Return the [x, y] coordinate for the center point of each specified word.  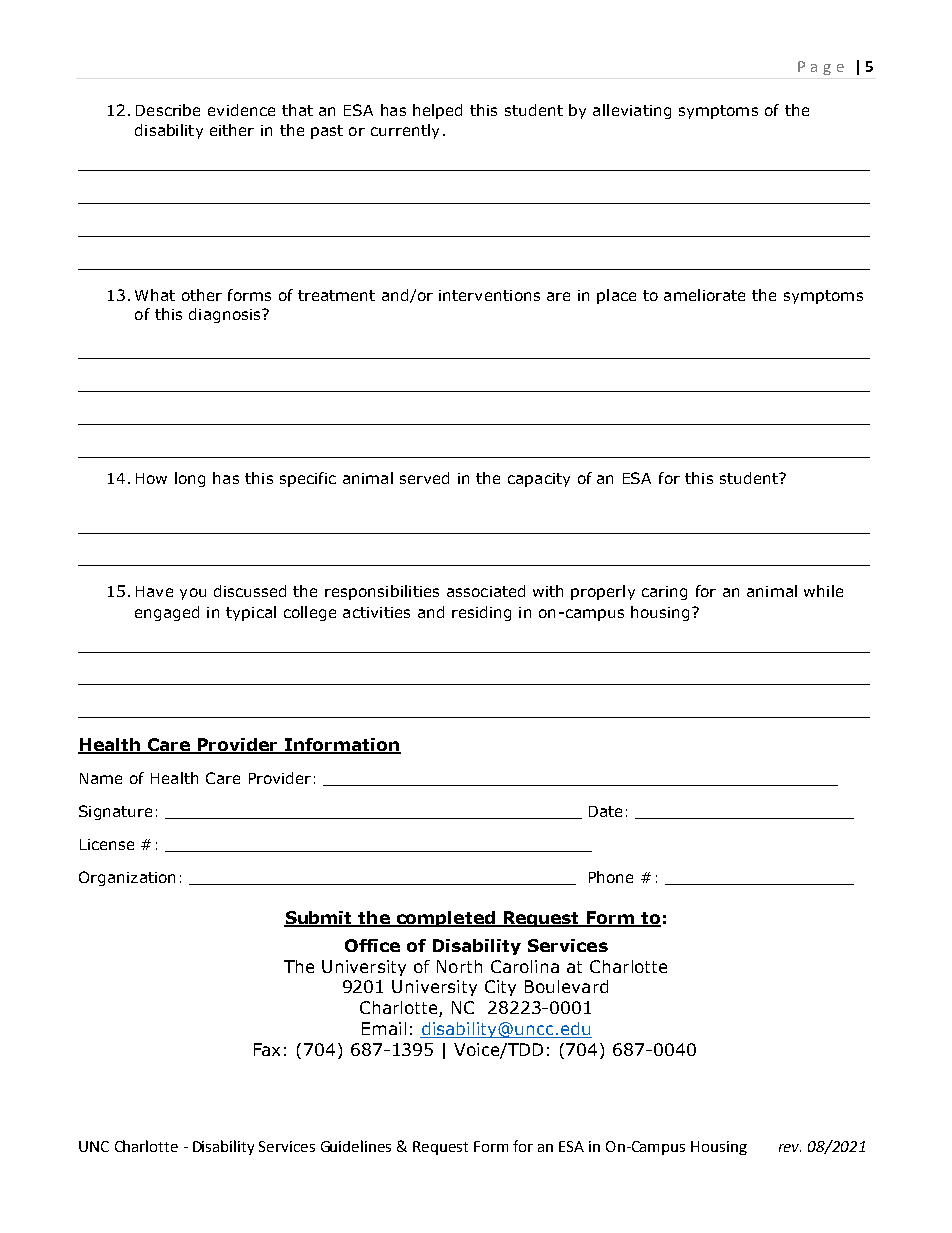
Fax [267, 1049]
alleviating [632, 111]
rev [790, 1148]
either [232, 130]
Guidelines [356, 1146]
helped [437, 111]
